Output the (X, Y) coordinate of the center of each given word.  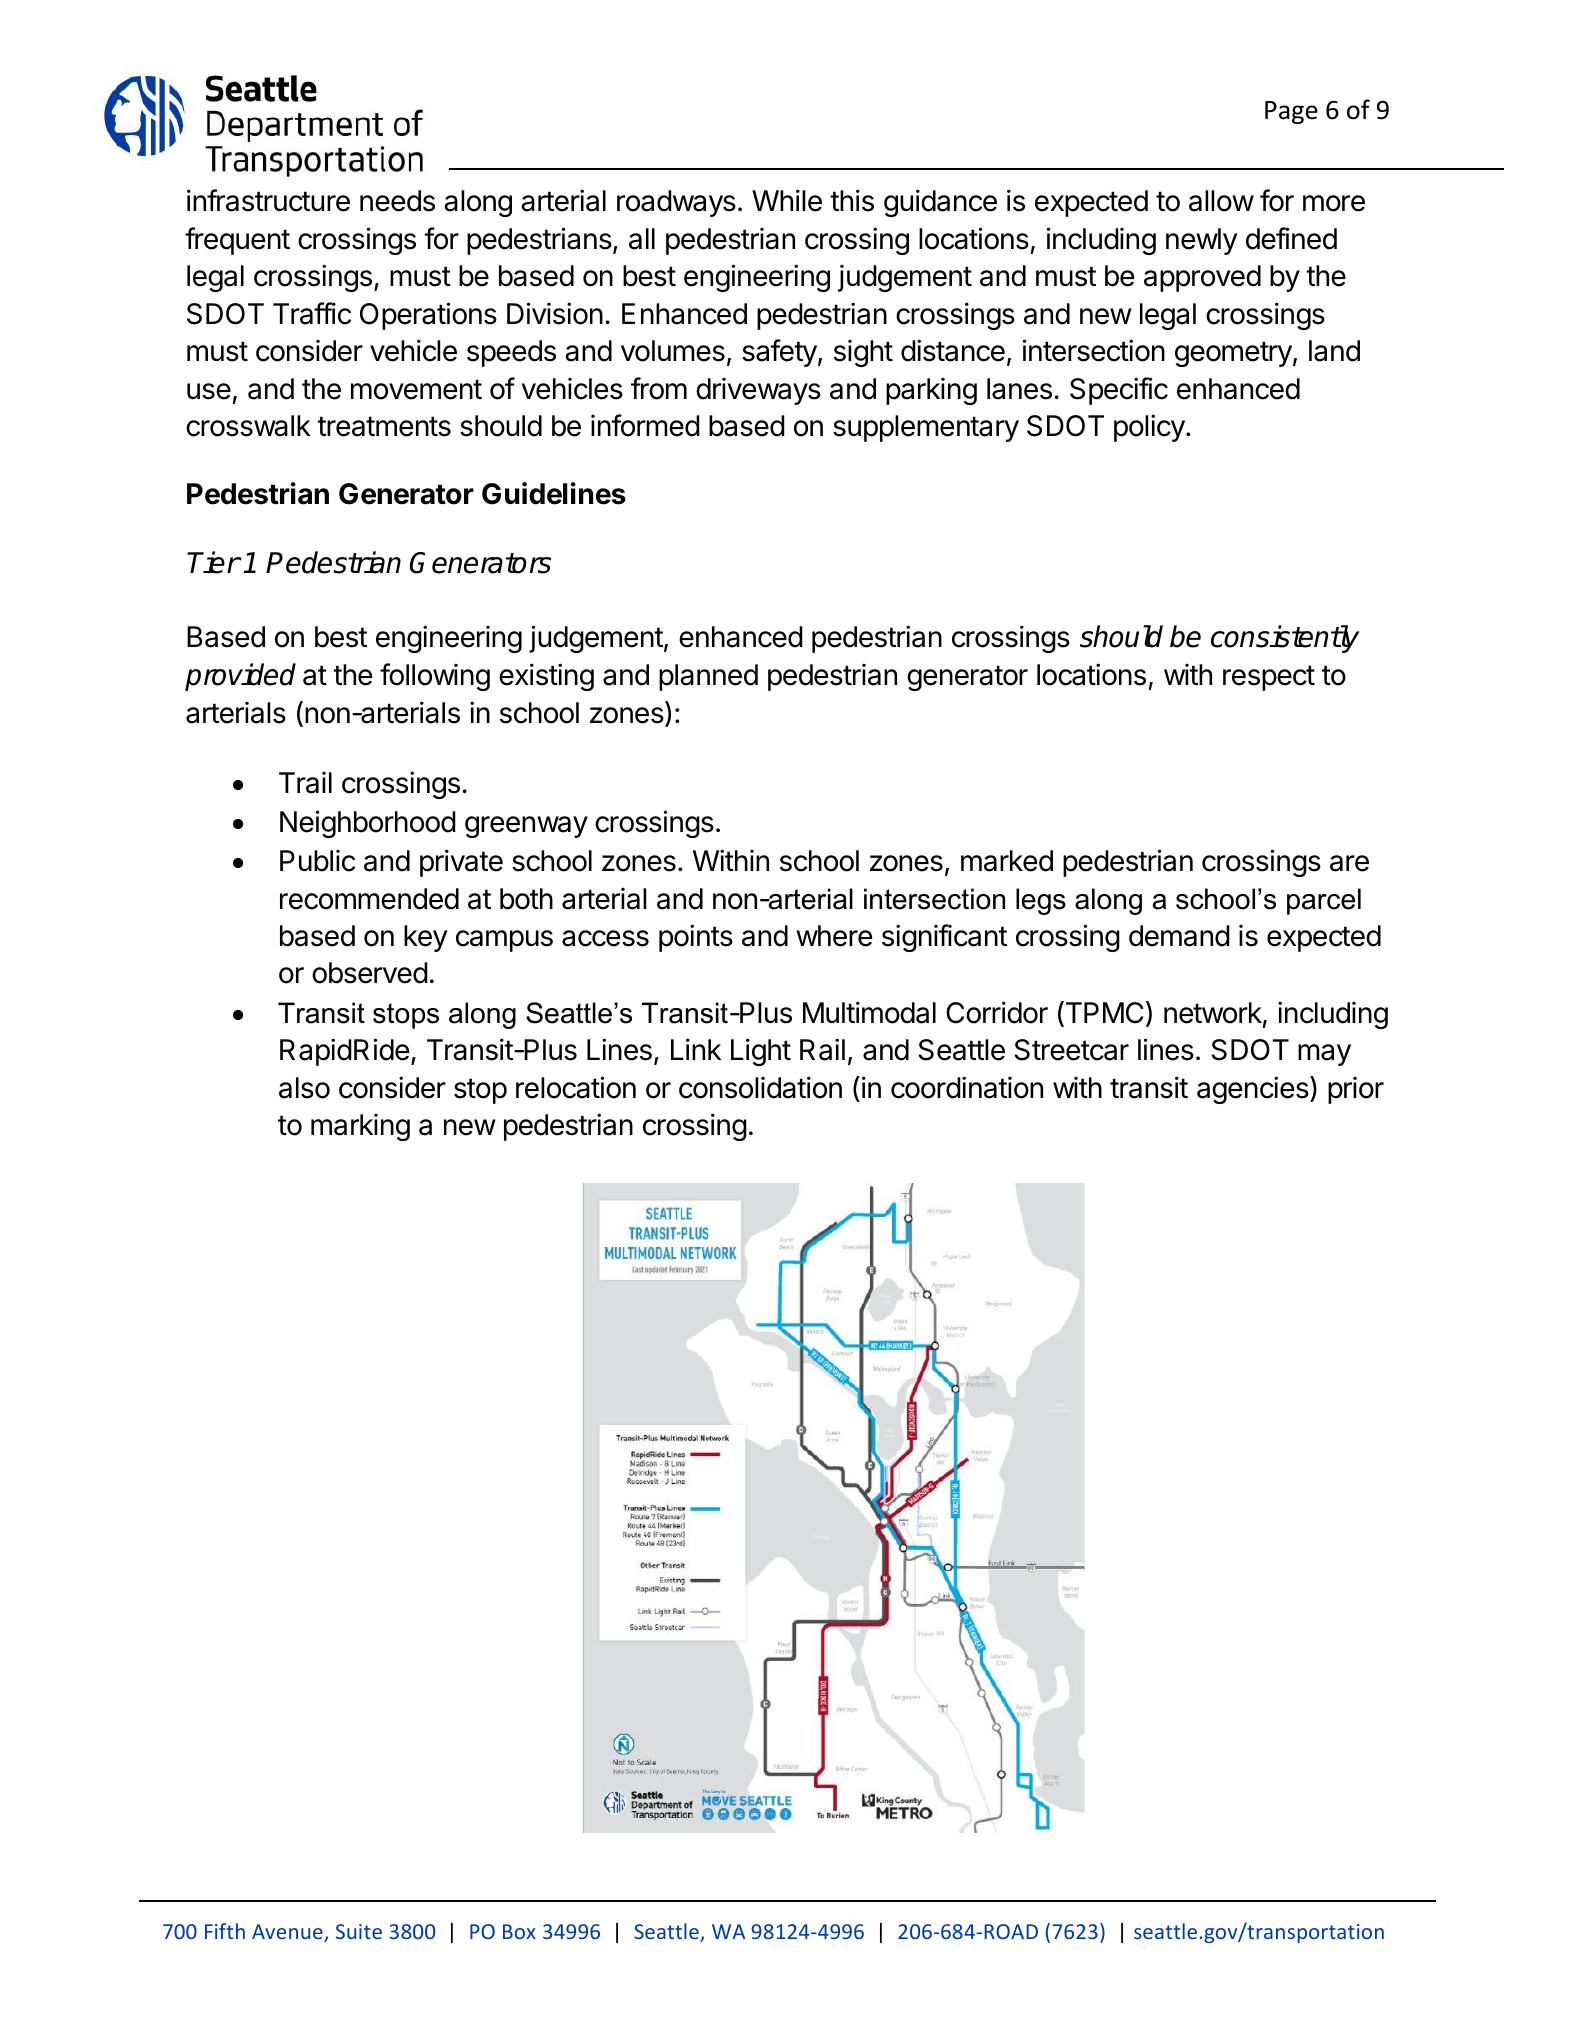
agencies (1254, 1090)
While (787, 200)
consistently (1285, 639)
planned (708, 677)
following (435, 677)
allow (1221, 201)
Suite (359, 1931)
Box (519, 1931)
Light (761, 1052)
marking (360, 1127)
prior (1356, 1090)
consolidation (760, 1087)
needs (397, 201)
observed (370, 973)
